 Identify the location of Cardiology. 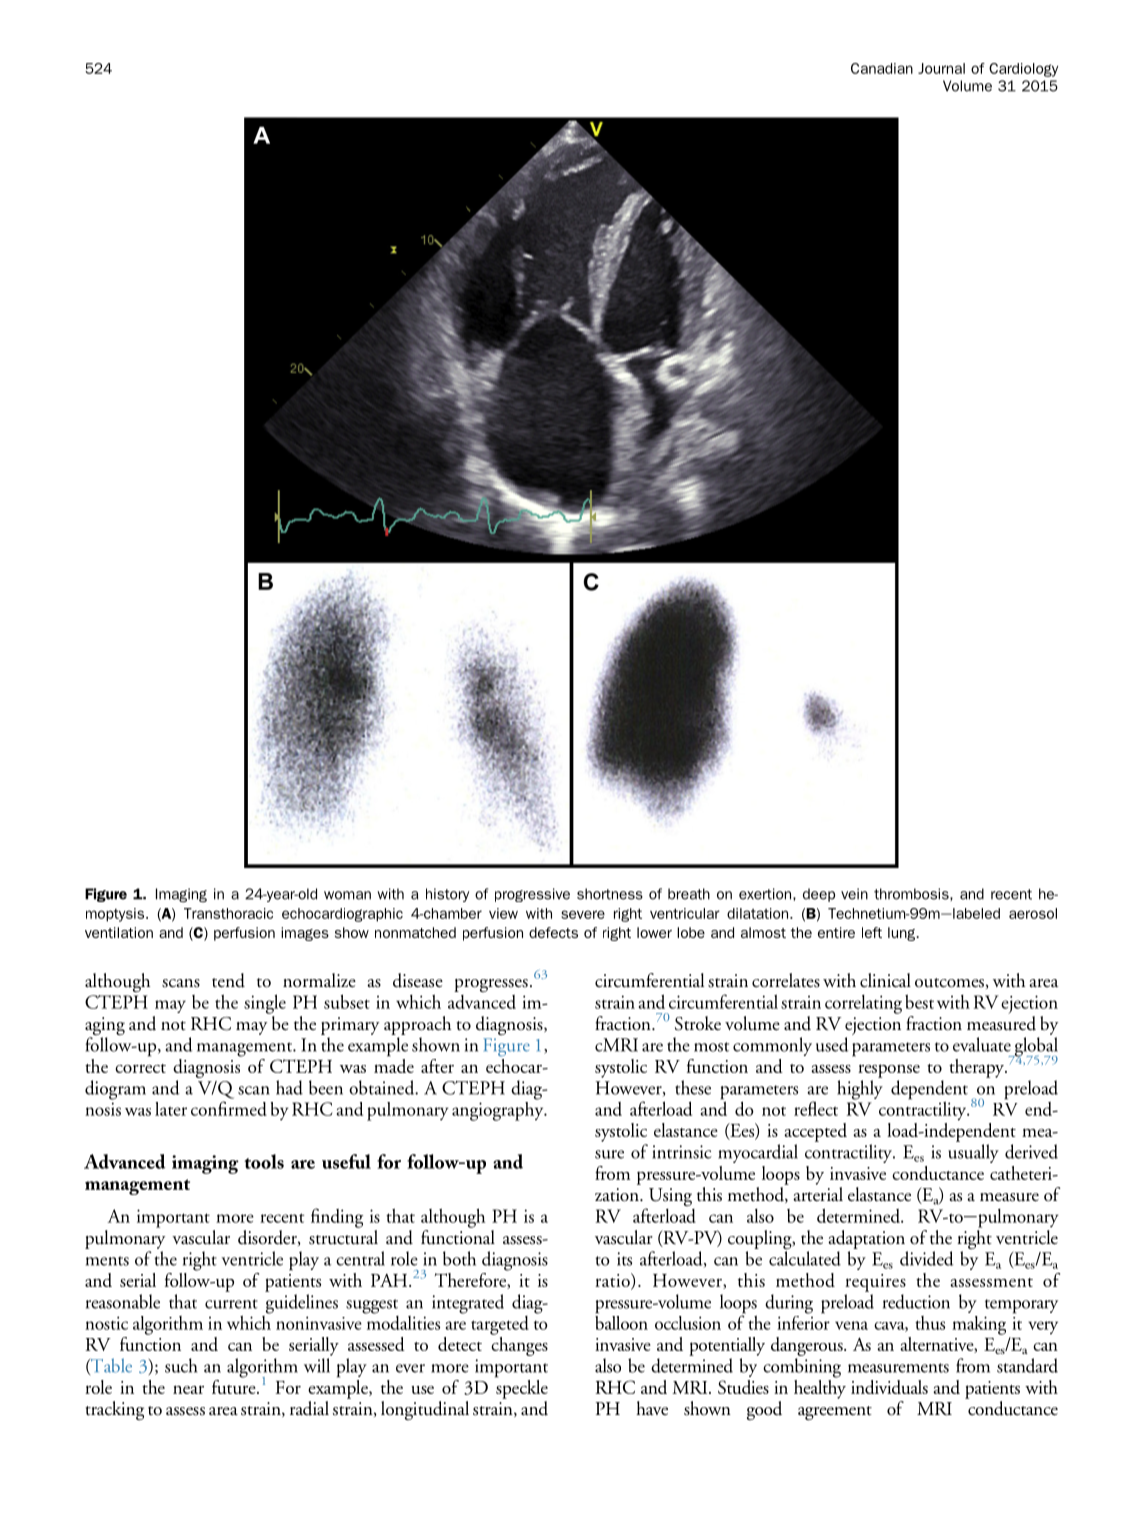
(1023, 70).
